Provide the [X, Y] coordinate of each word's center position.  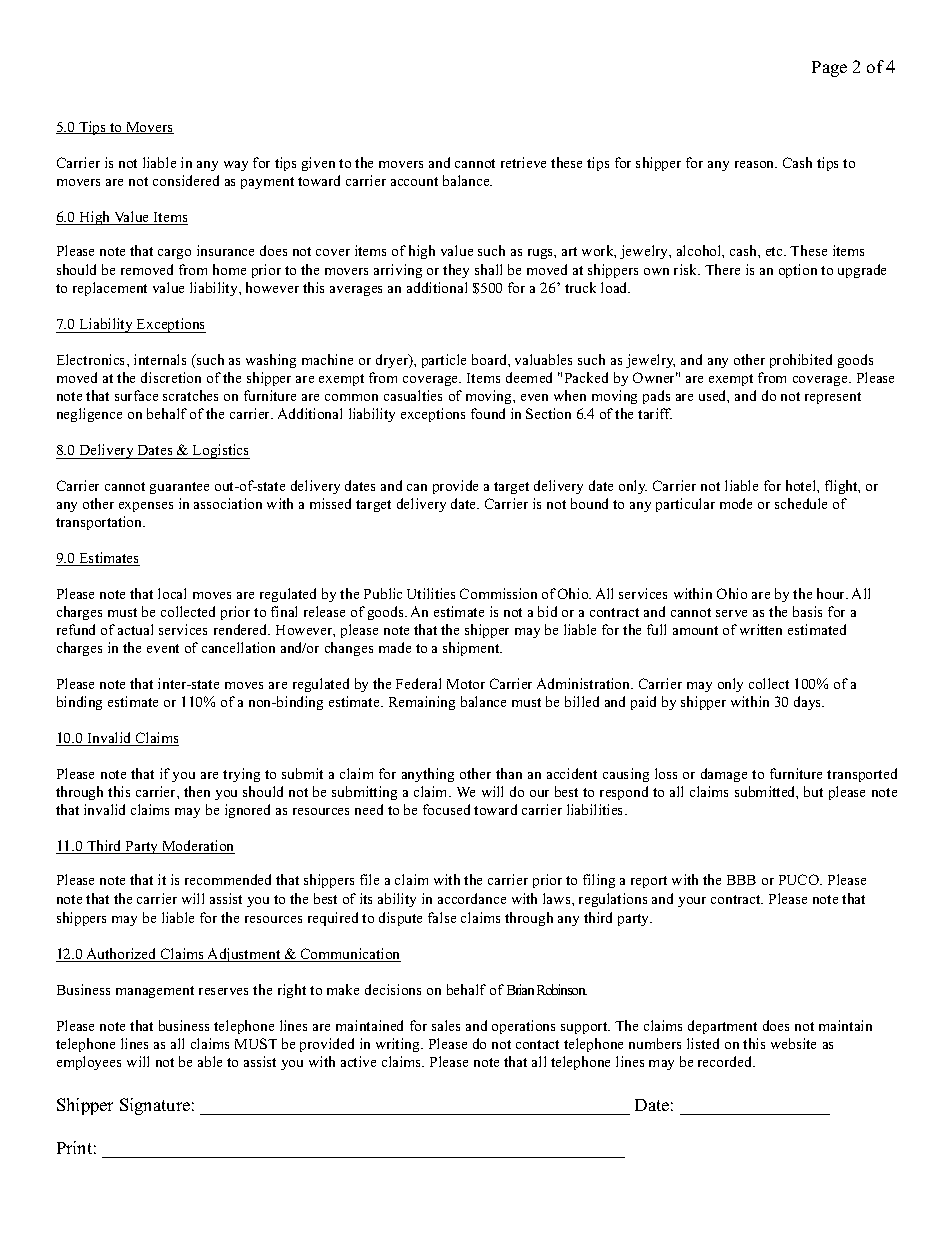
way [236, 166]
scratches [190, 395]
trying [241, 775]
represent [833, 398]
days [809, 703]
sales [446, 1025]
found [488, 413]
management [155, 992]
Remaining [422, 703]
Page [829, 69]
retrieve [523, 162]
